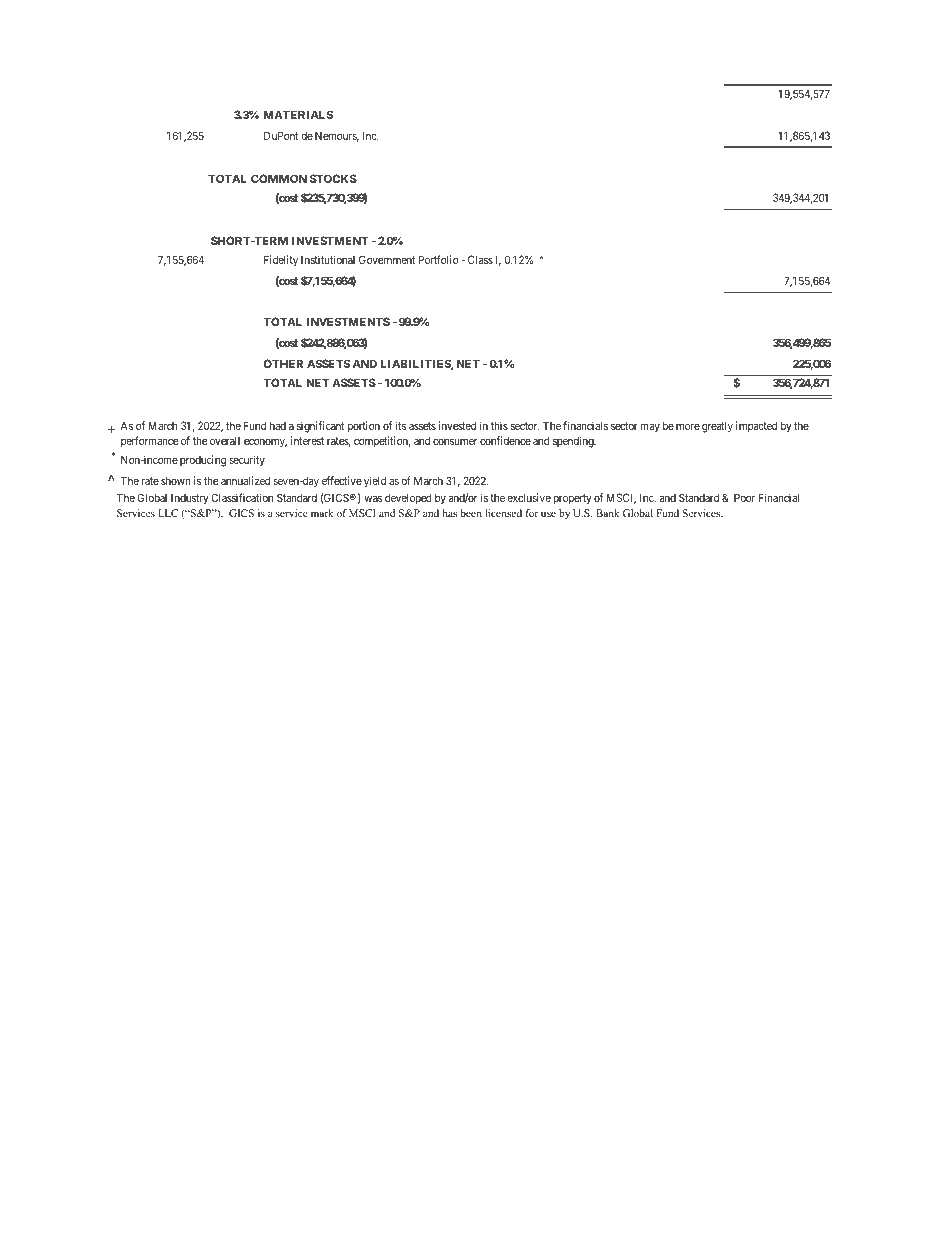 This screenshot has height=1233, width=952. I want to click on has, so click(450, 513).
